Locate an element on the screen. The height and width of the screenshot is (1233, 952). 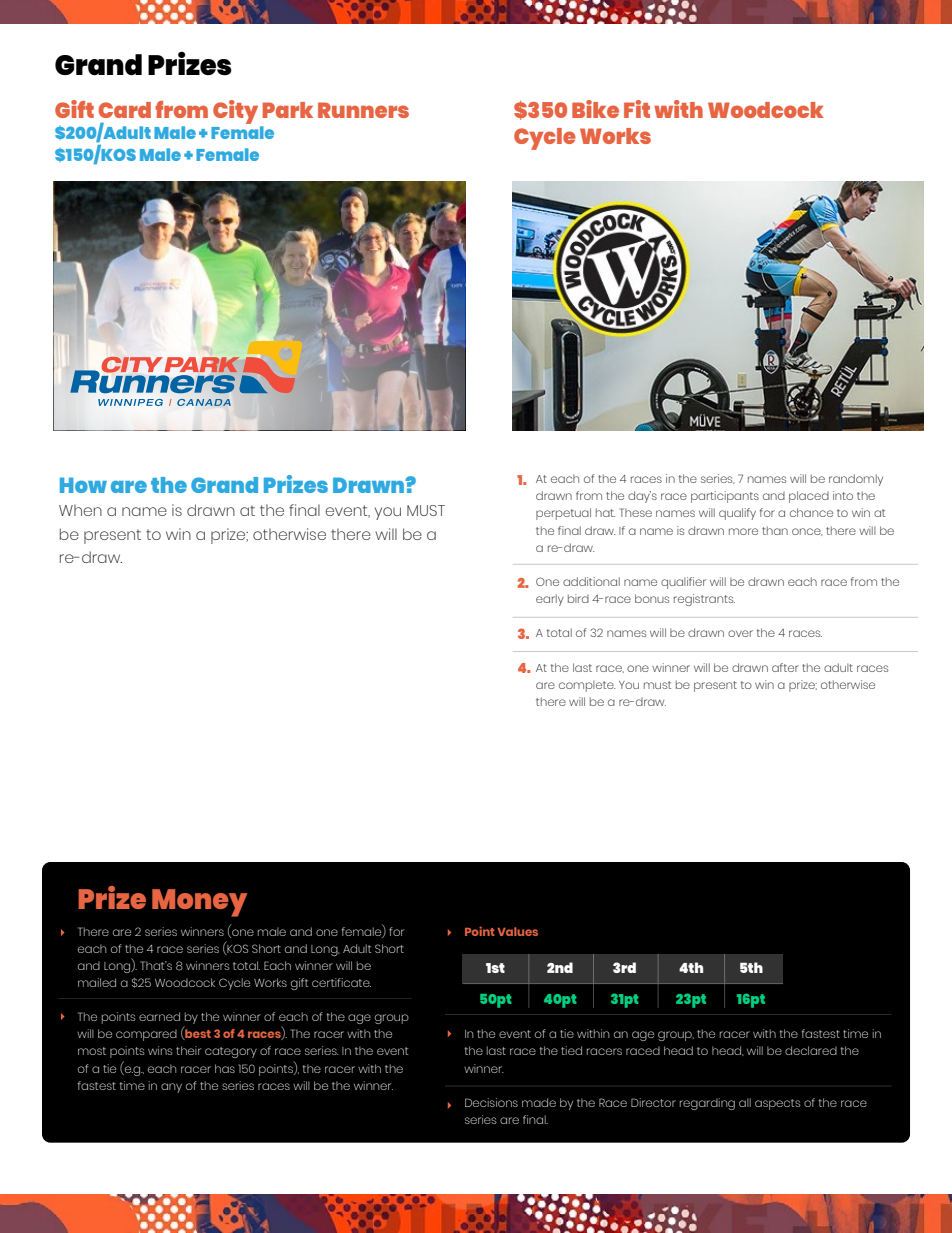
Values is located at coordinates (517, 931).
